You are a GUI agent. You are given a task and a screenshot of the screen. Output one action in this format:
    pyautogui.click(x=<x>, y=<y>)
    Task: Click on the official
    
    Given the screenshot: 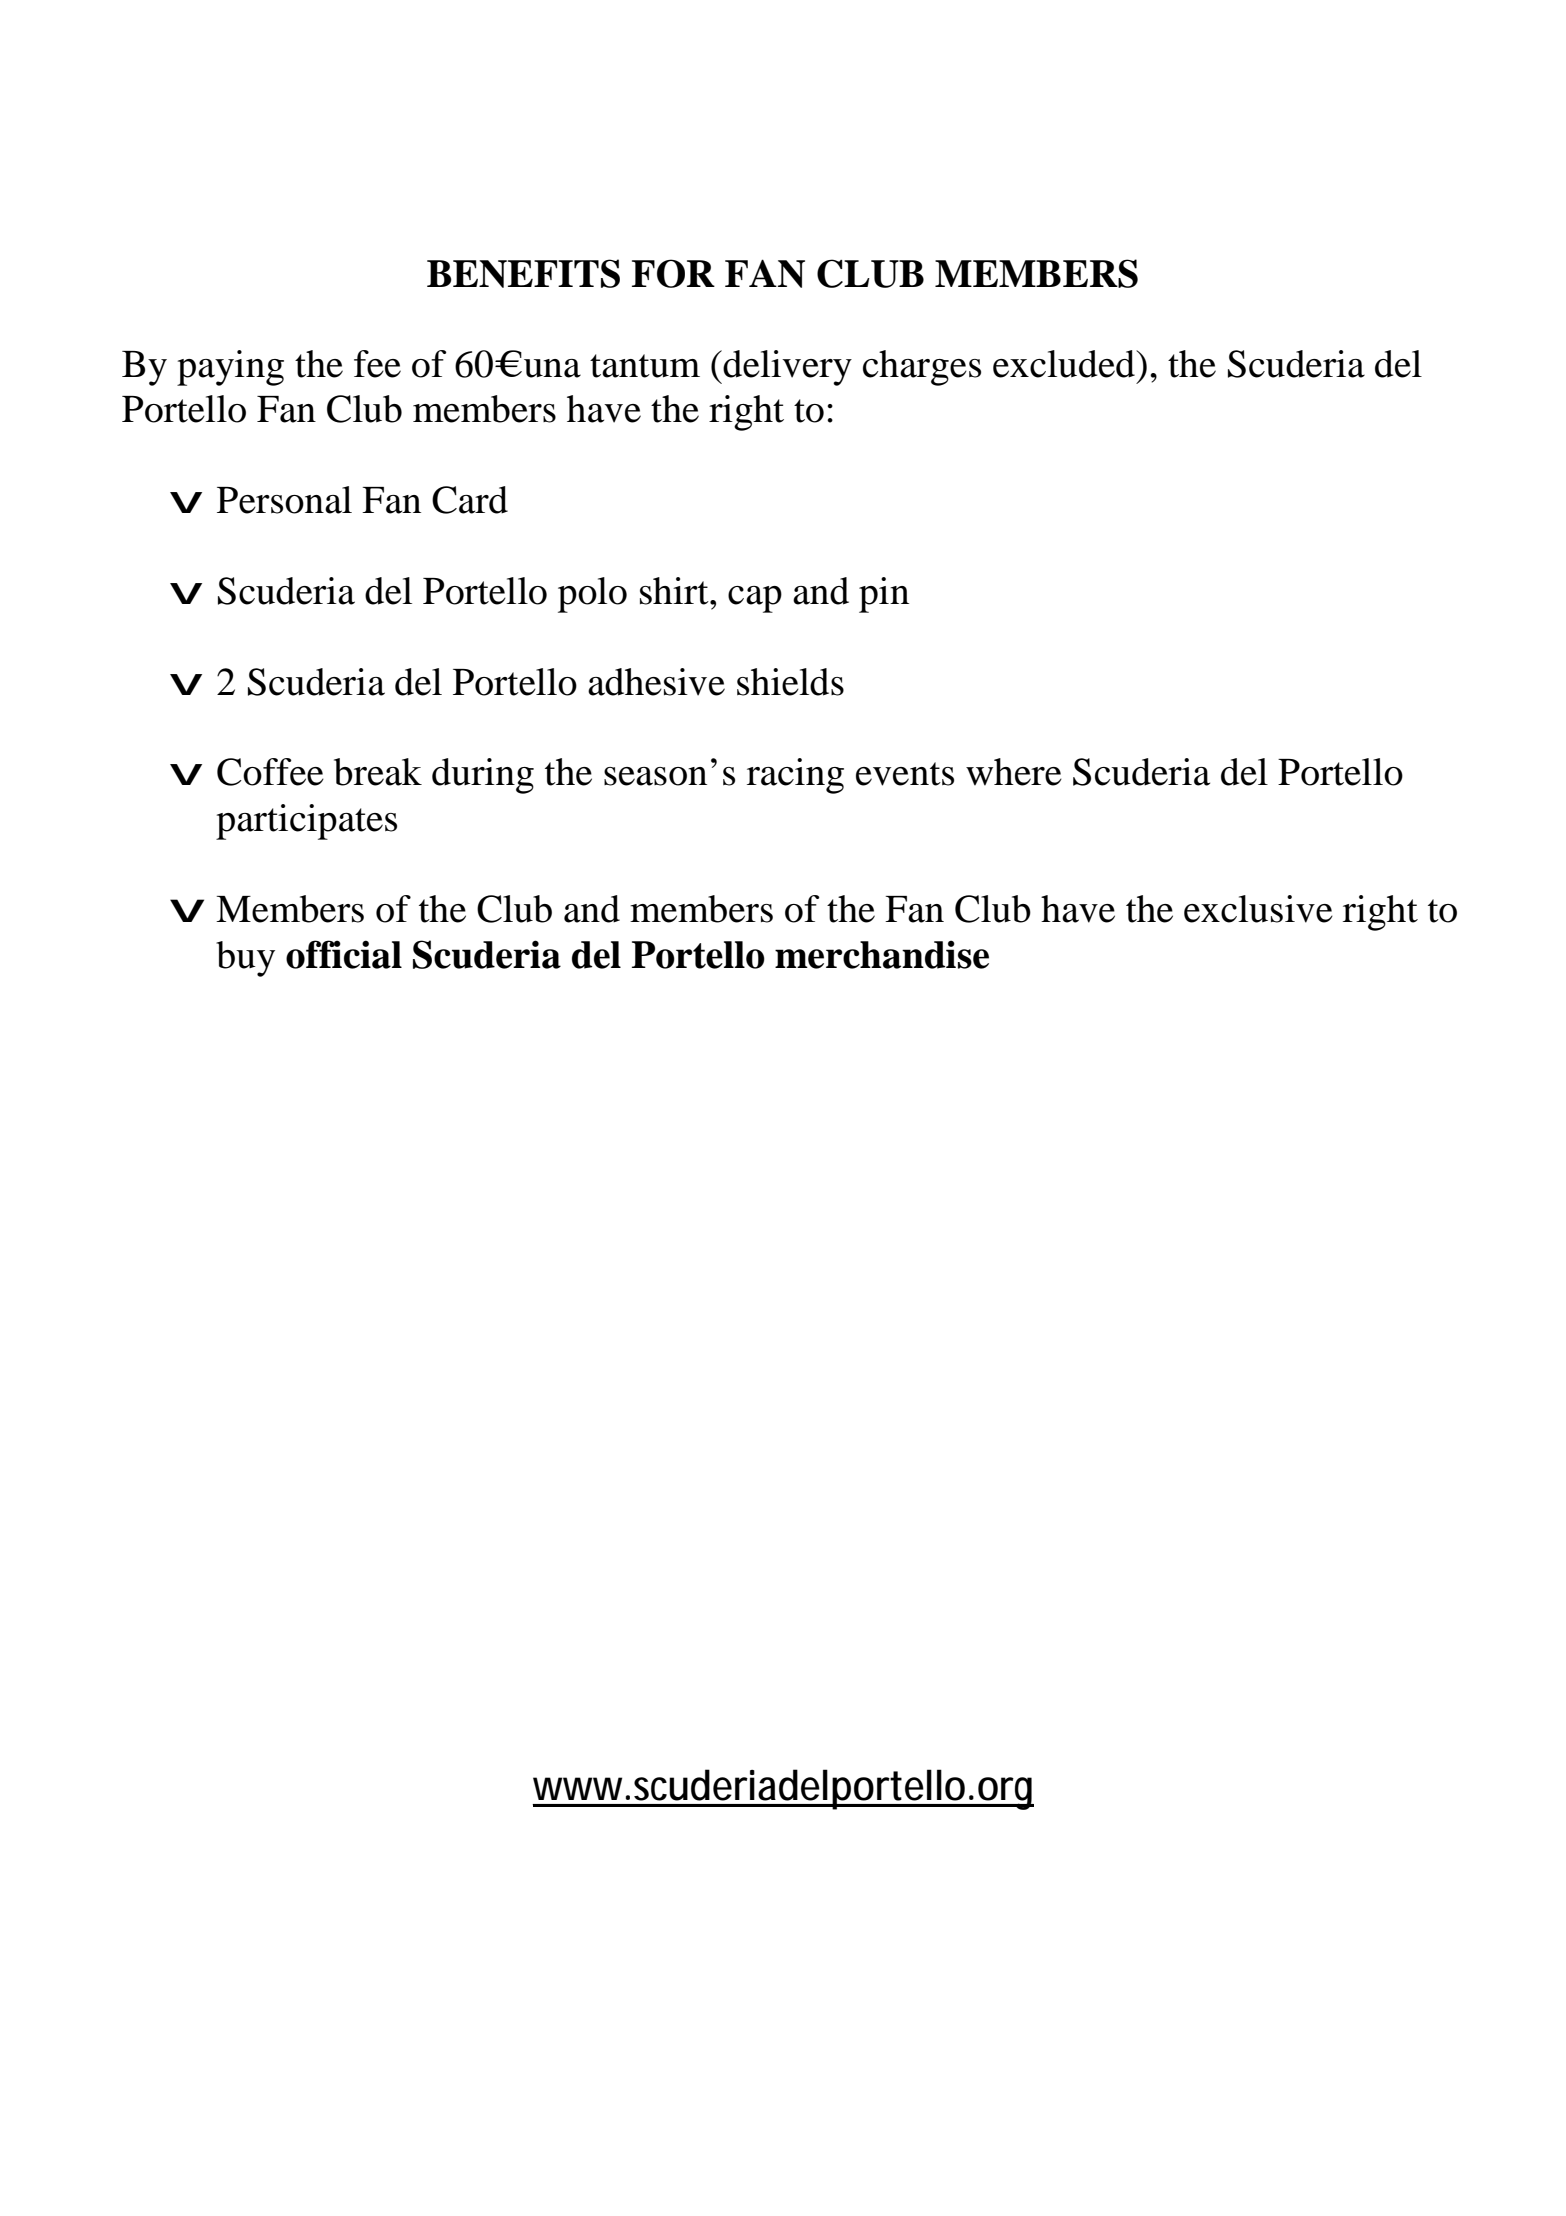 What is the action you would take?
    pyautogui.click(x=344, y=954)
